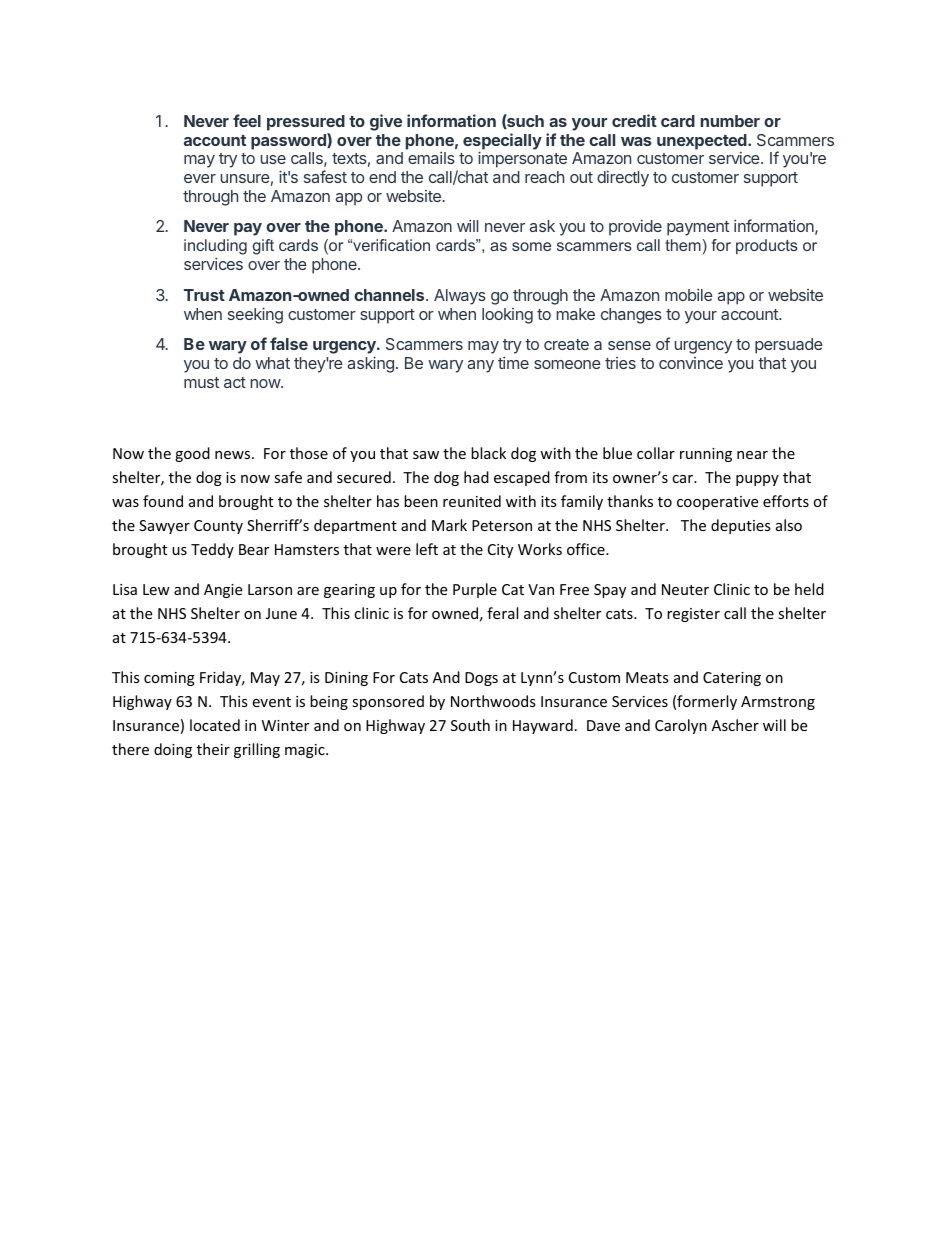  What do you see at coordinates (247, 120) in the document?
I see `feel` at bounding box center [247, 120].
